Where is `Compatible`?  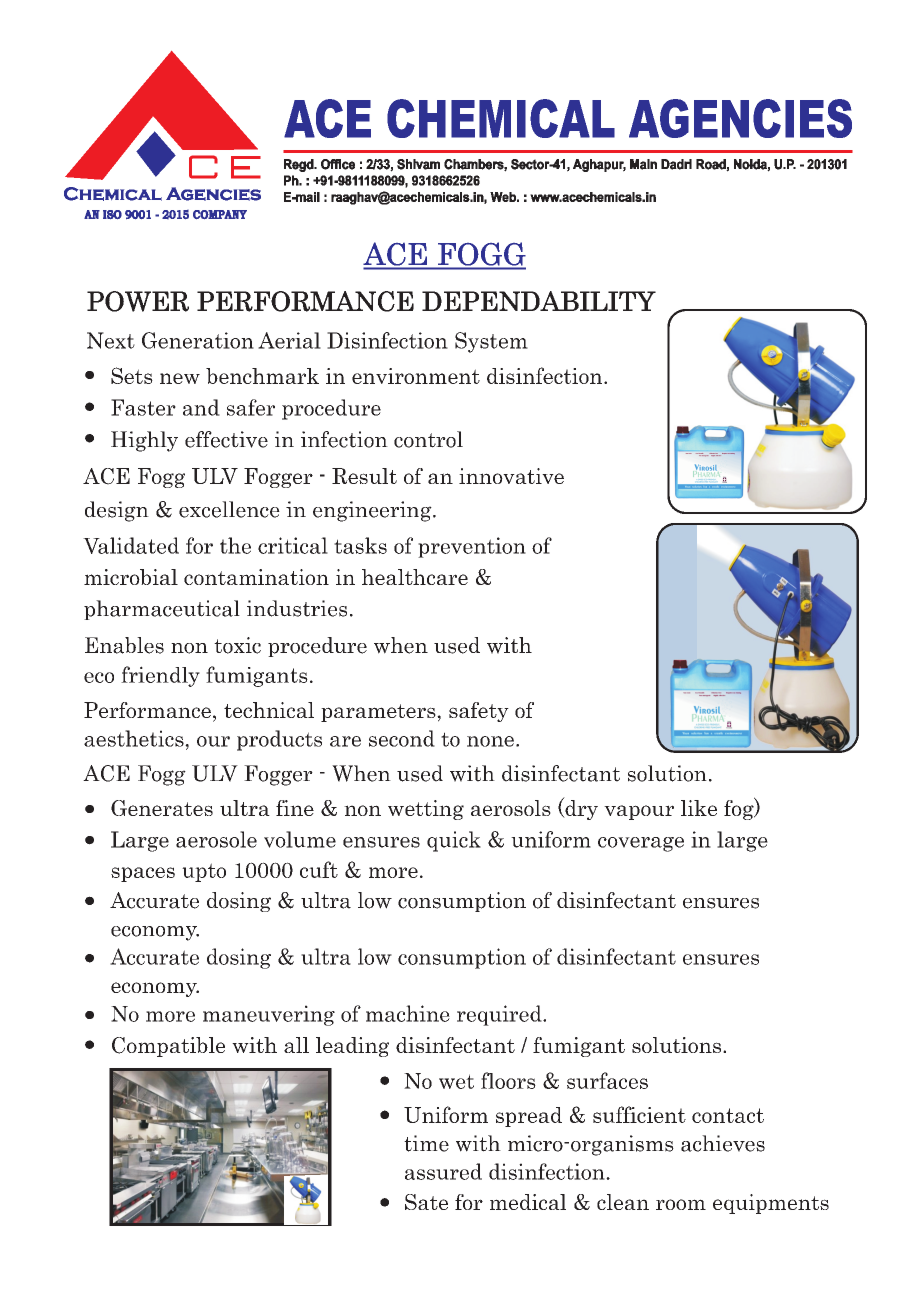
Compatible is located at coordinates (168, 1047).
